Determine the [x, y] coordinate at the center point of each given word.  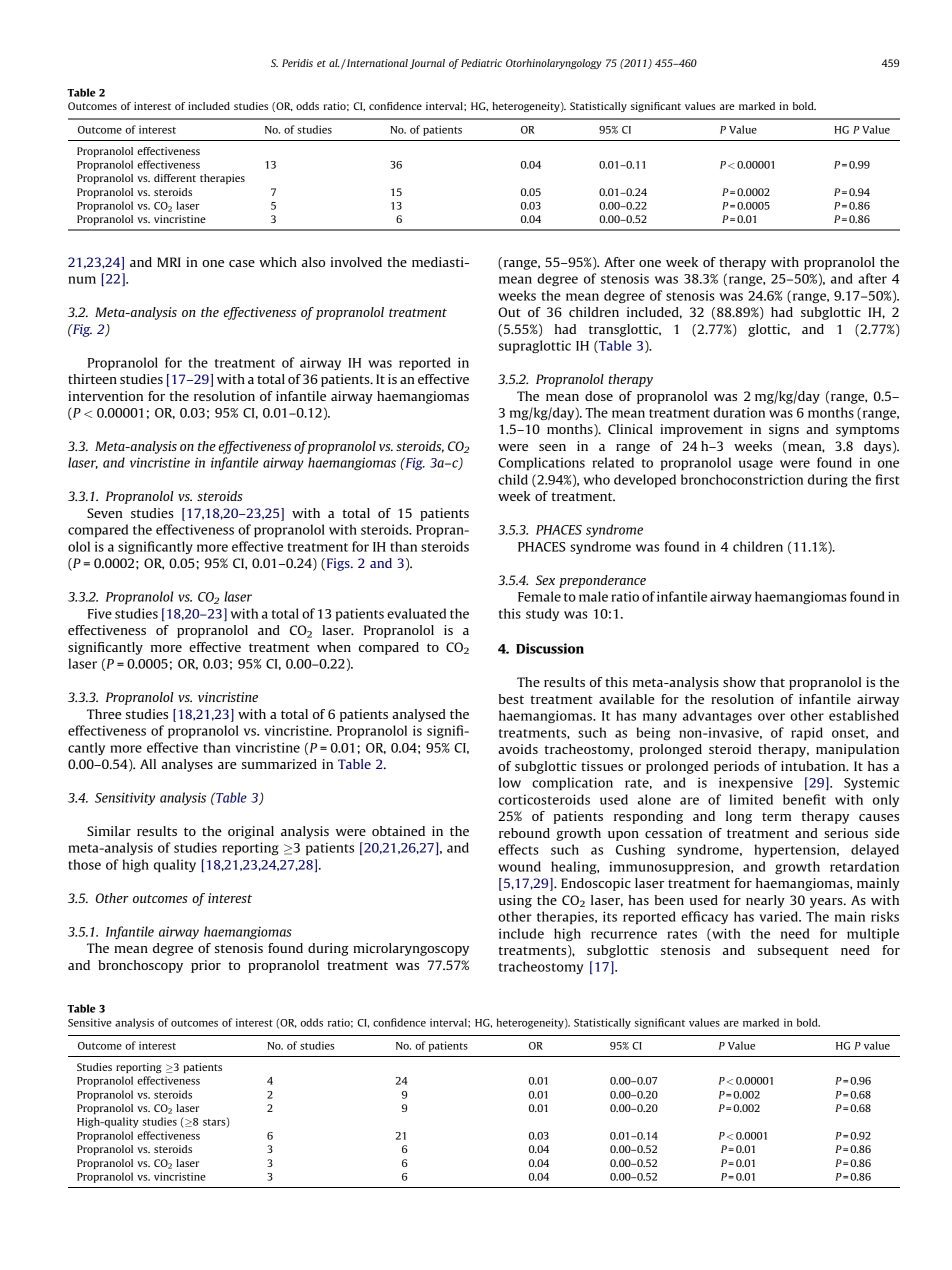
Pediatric [481, 63]
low [510, 782]
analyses [187, 765]
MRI [169, 262]
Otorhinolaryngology [554, 64]
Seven [104, 513]
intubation [814, 766]
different [175, 178]
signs [784, 430]
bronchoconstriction [742, 479]
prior [206, 966]
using [515, 901]
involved [356, 262]
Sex [545, 580]
